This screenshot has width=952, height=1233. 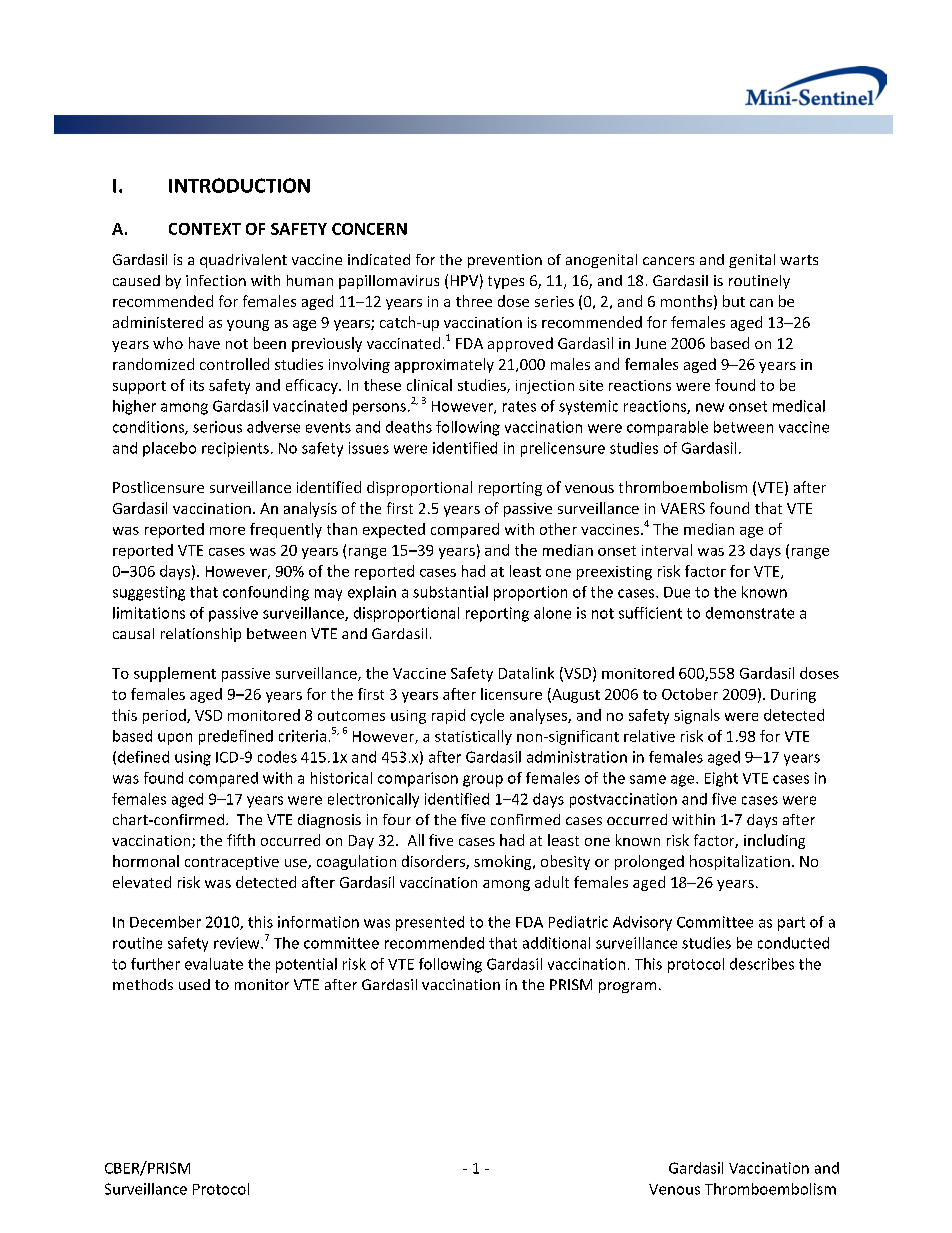 What do you see at coordinates (205, 229) in the screenshot?
I see `CONTEXT` at bounding box center [205, 229].
